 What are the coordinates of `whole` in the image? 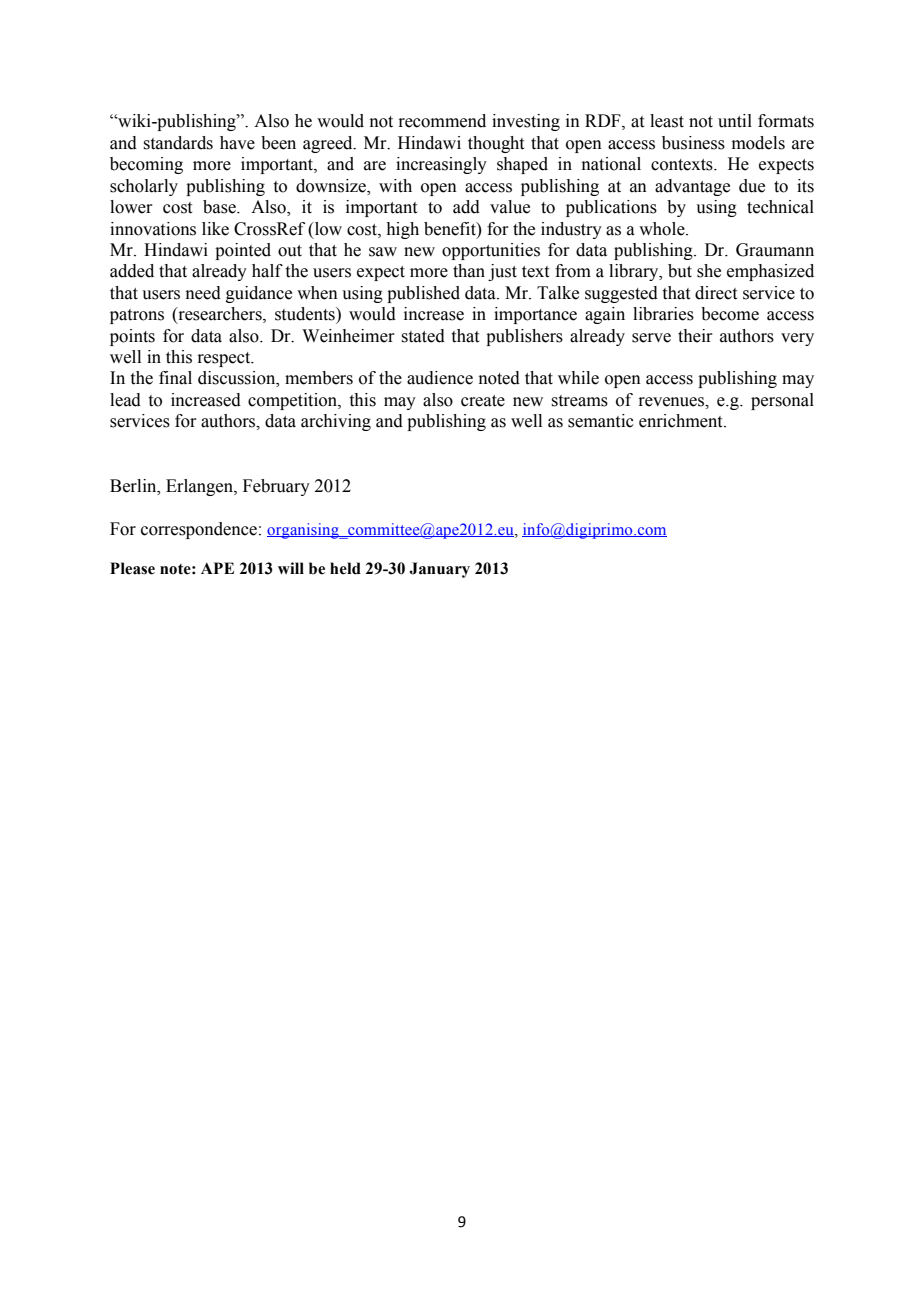 It's located at (663, 229).
